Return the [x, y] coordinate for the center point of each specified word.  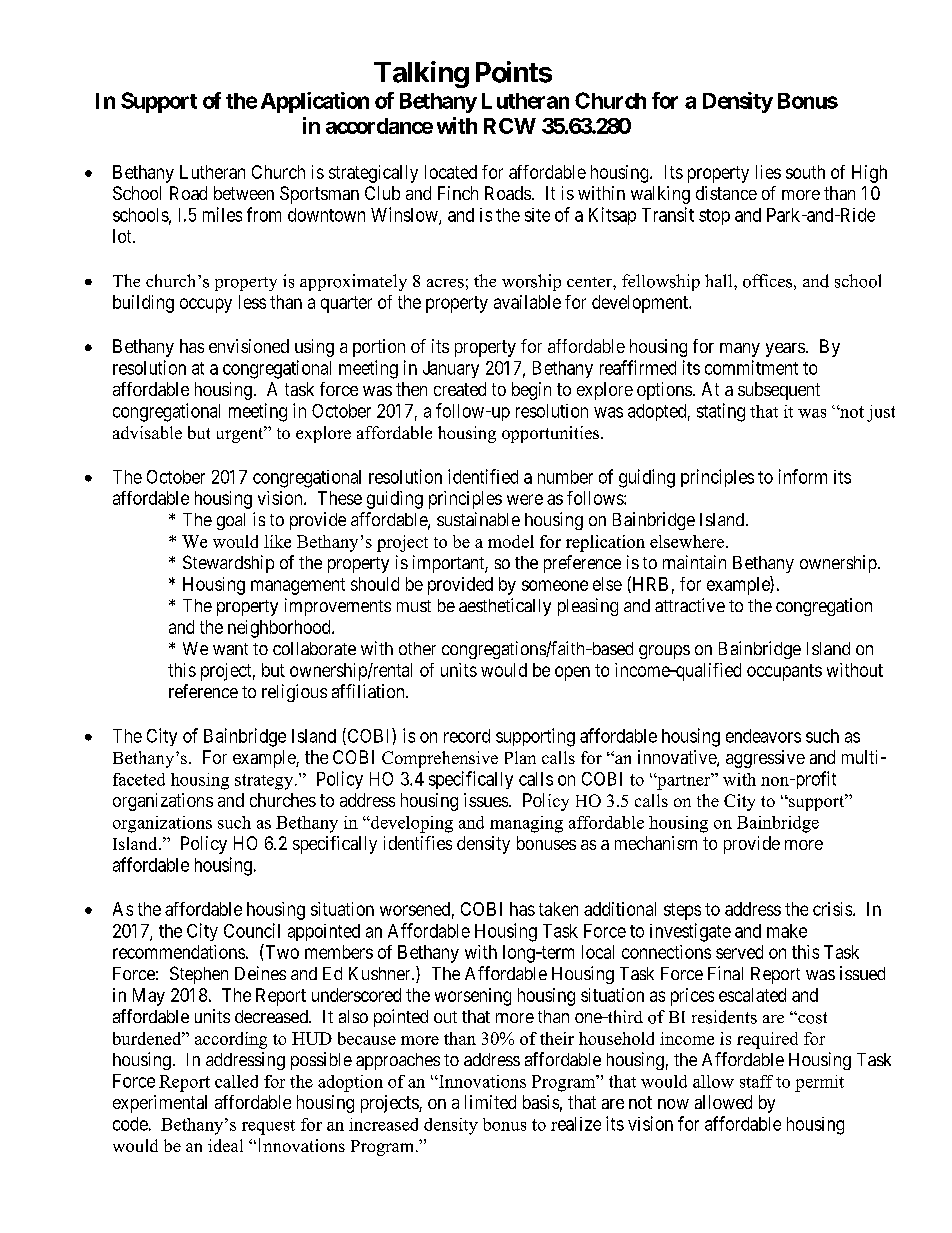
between [244, 193]
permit [819, 1083]
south [805, 172]
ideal [225, 1145]
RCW [510, 126]
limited [490, 1102]
